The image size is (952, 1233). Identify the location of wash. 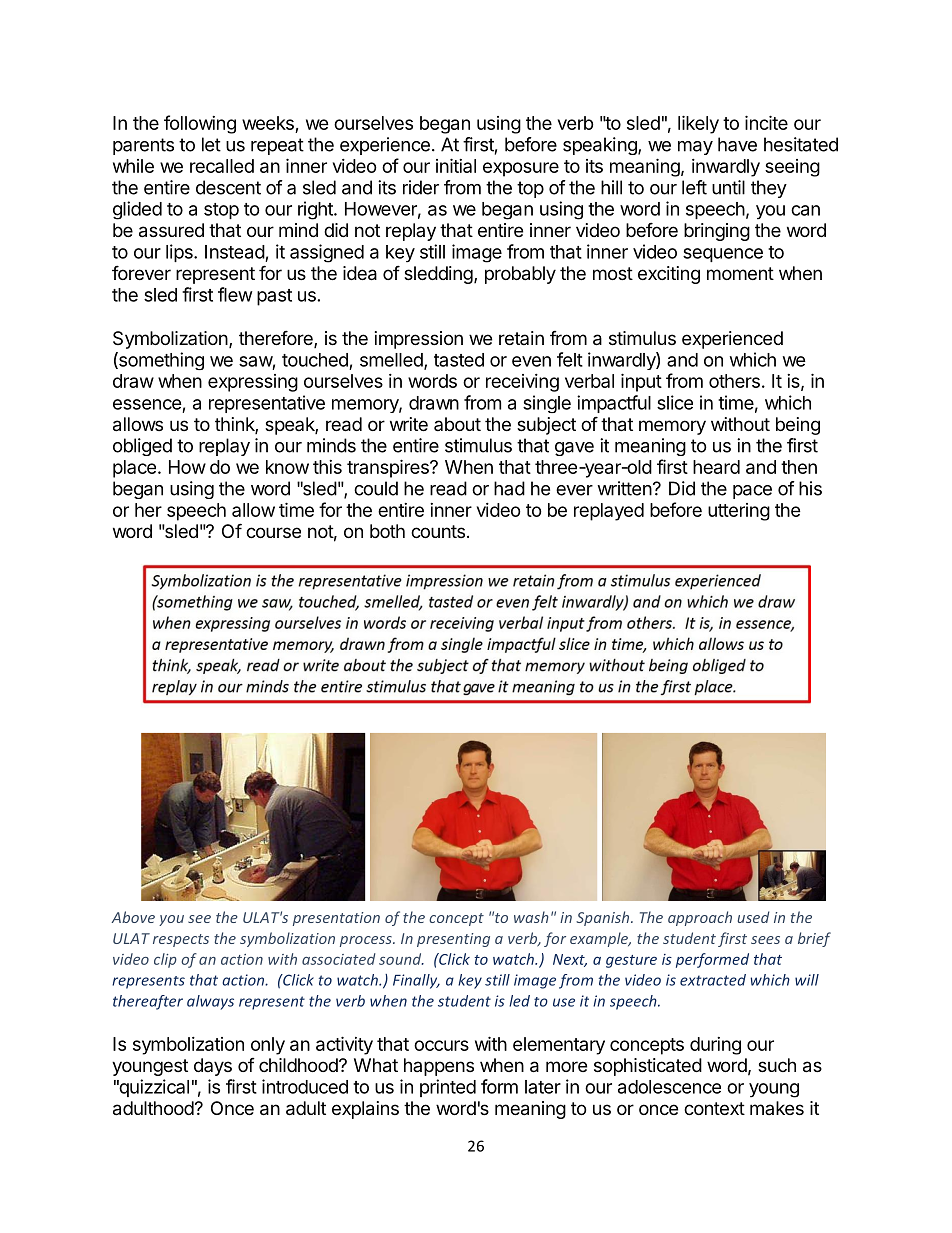
(531, 917).
